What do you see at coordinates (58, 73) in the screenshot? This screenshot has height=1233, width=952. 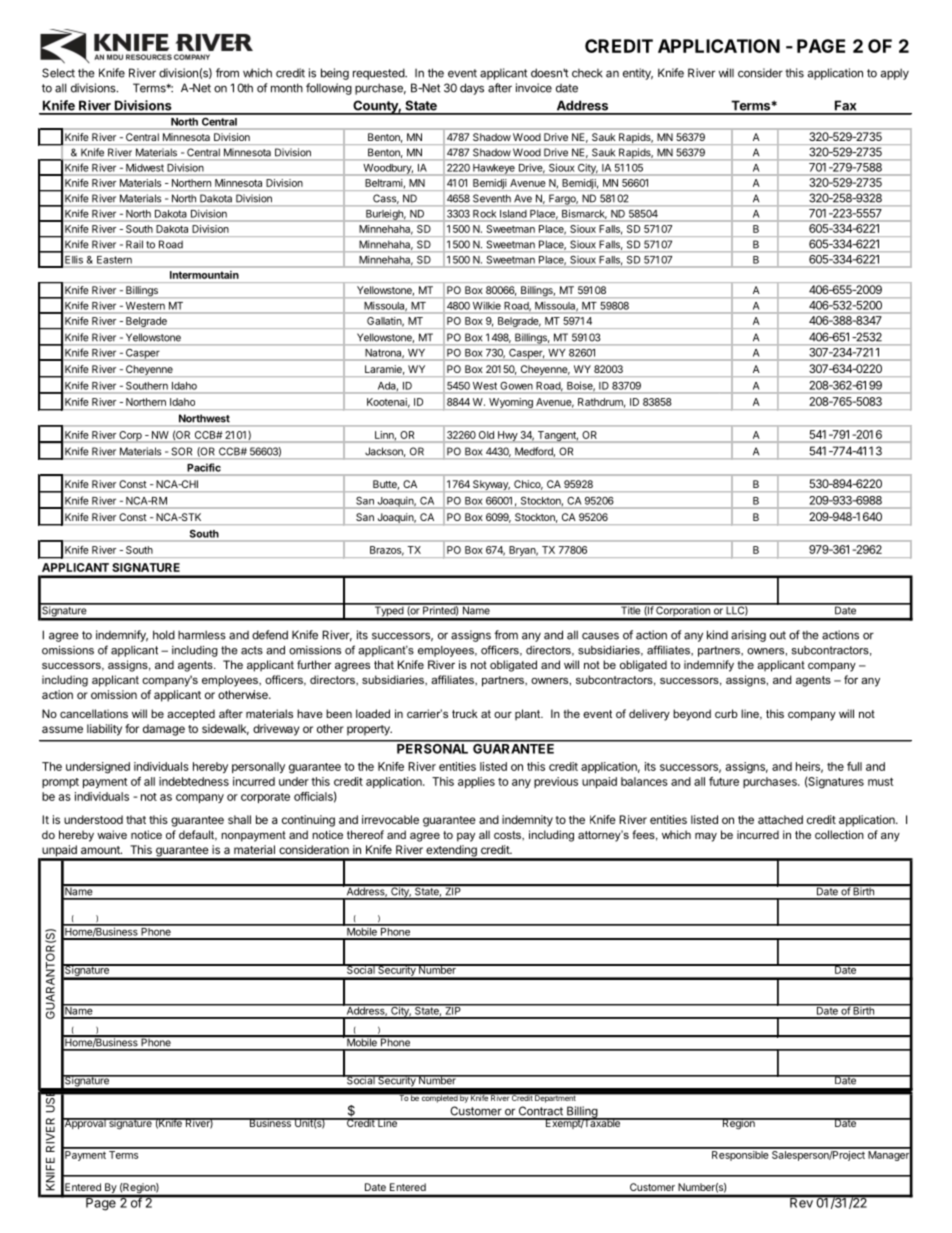 I see `Select` at bounding box center [58, 73].
